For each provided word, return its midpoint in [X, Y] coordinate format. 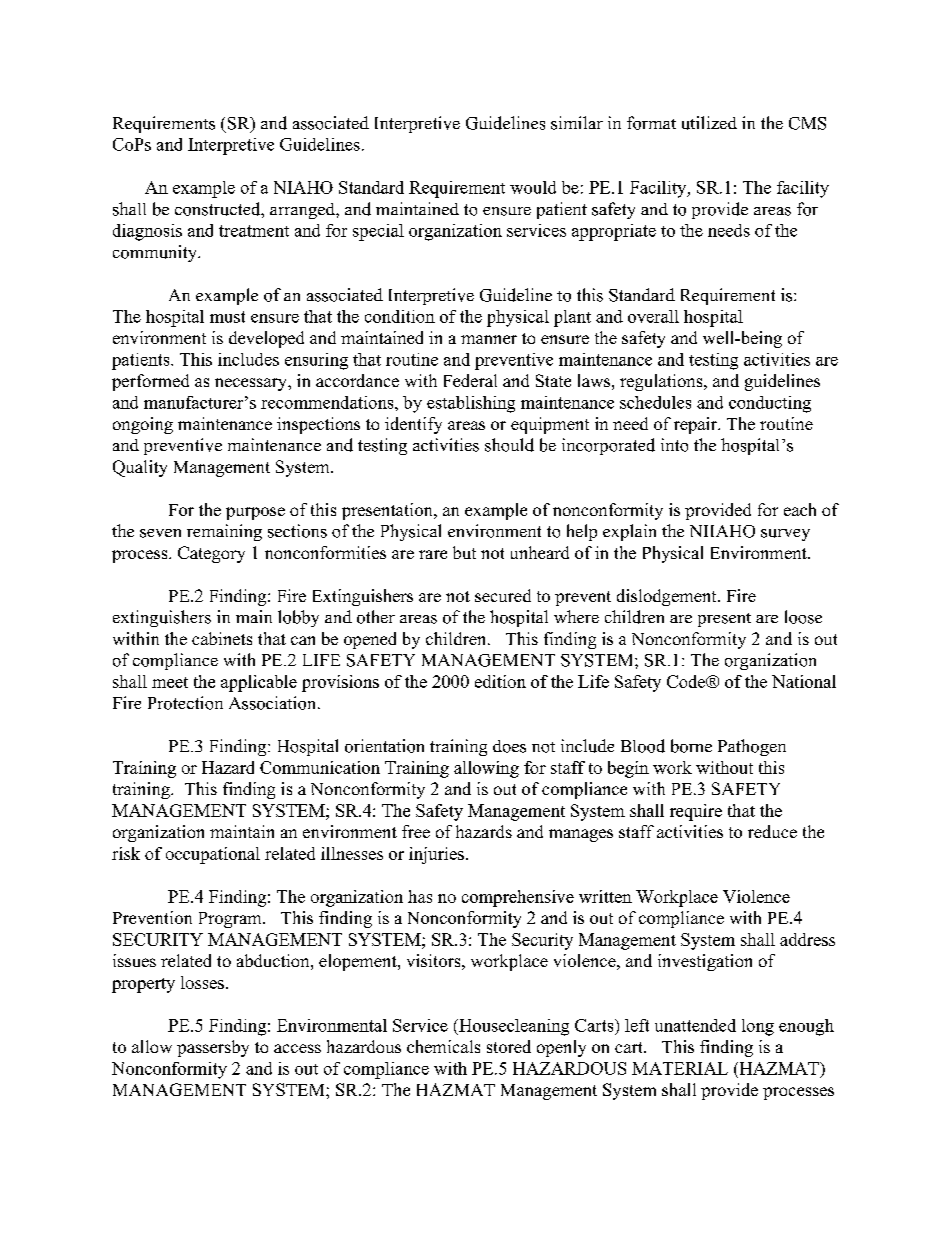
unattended [695, 1025]
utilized [709, 123]
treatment [254, 231]
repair [697, 425]
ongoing [143, 425]
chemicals [443, 1046]
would [533, 187]
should [509, 445]
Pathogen [752, 747]
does [509, 746]
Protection [185, 703]
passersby [213, 1048]
